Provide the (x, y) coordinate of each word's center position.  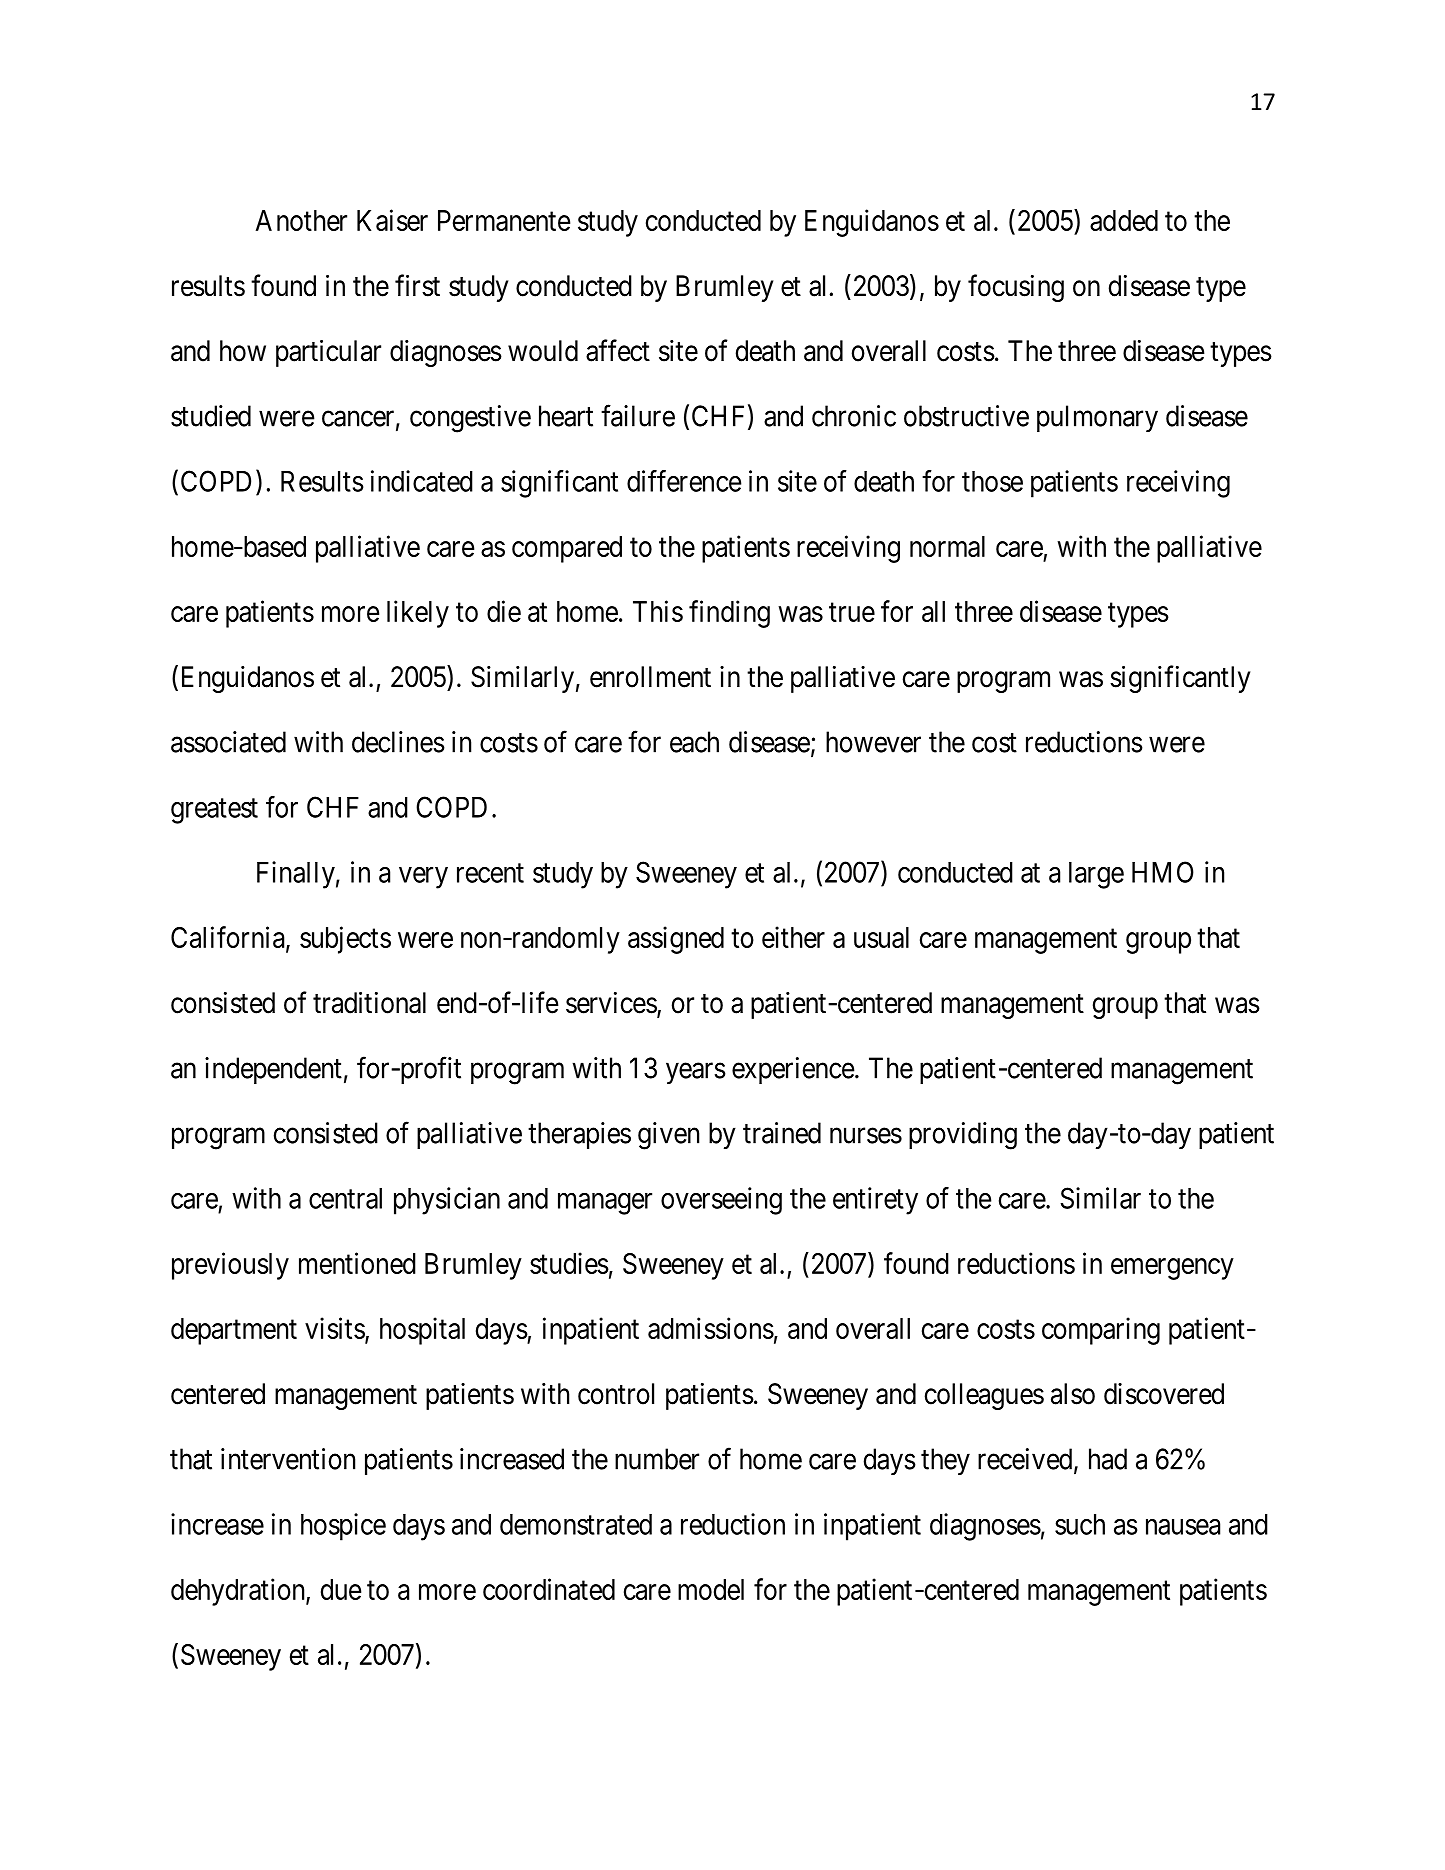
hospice (343, 1527)
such (1080, 1524)
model (711, 1589)
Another (301, 220)
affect (618, 350)
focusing (1016, 288)
